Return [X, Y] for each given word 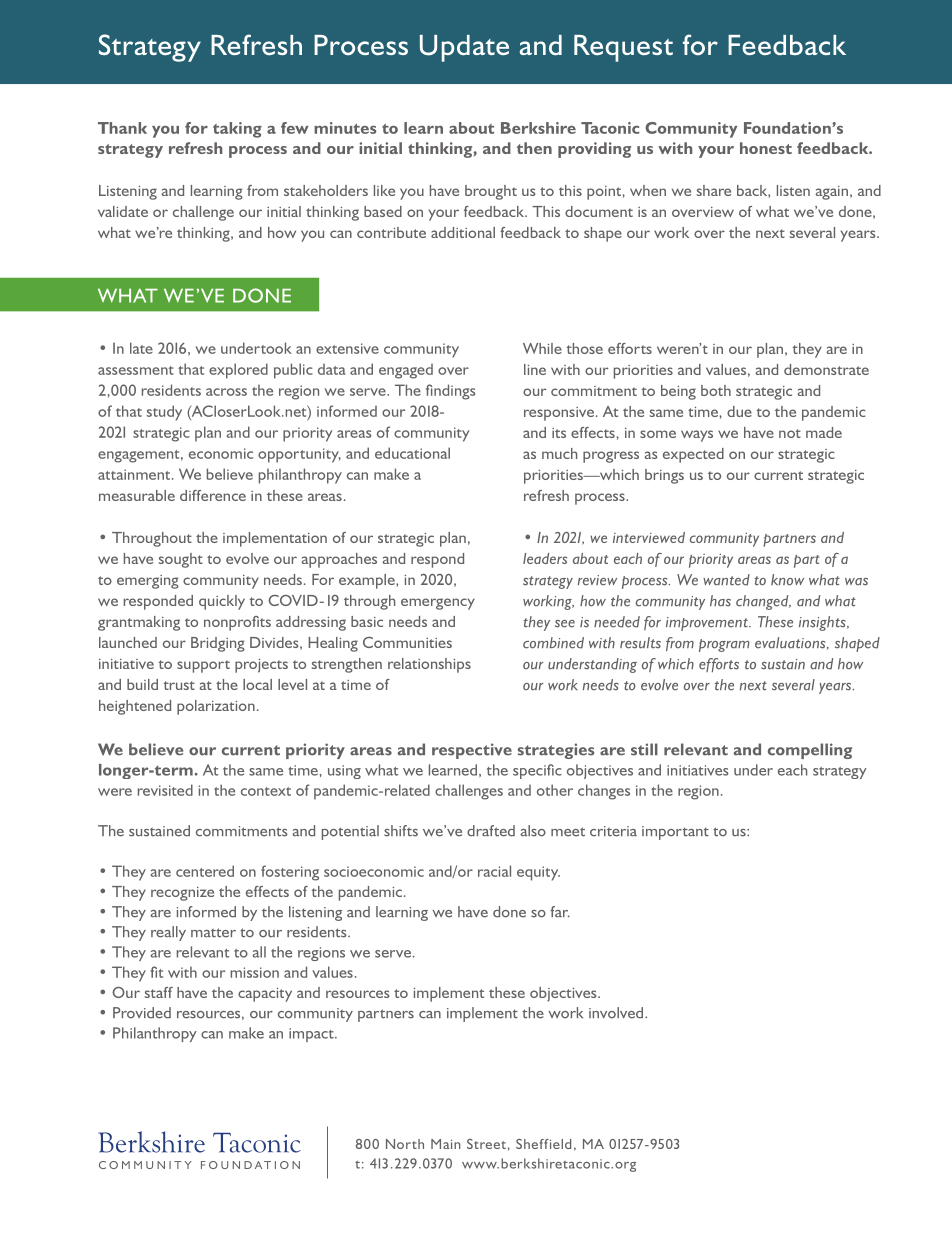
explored [238, 371]
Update [464, 48]
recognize [182, 894]
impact [312, 1035]
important [675, 833]
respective [472, 751]
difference [213, 495]
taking [237, 130]
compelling [810, 751]
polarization [216, 707]
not [790, 433]
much [559, 453]
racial [494, 871]
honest [766, 148]
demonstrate [826, 369]
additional [463, 232]
